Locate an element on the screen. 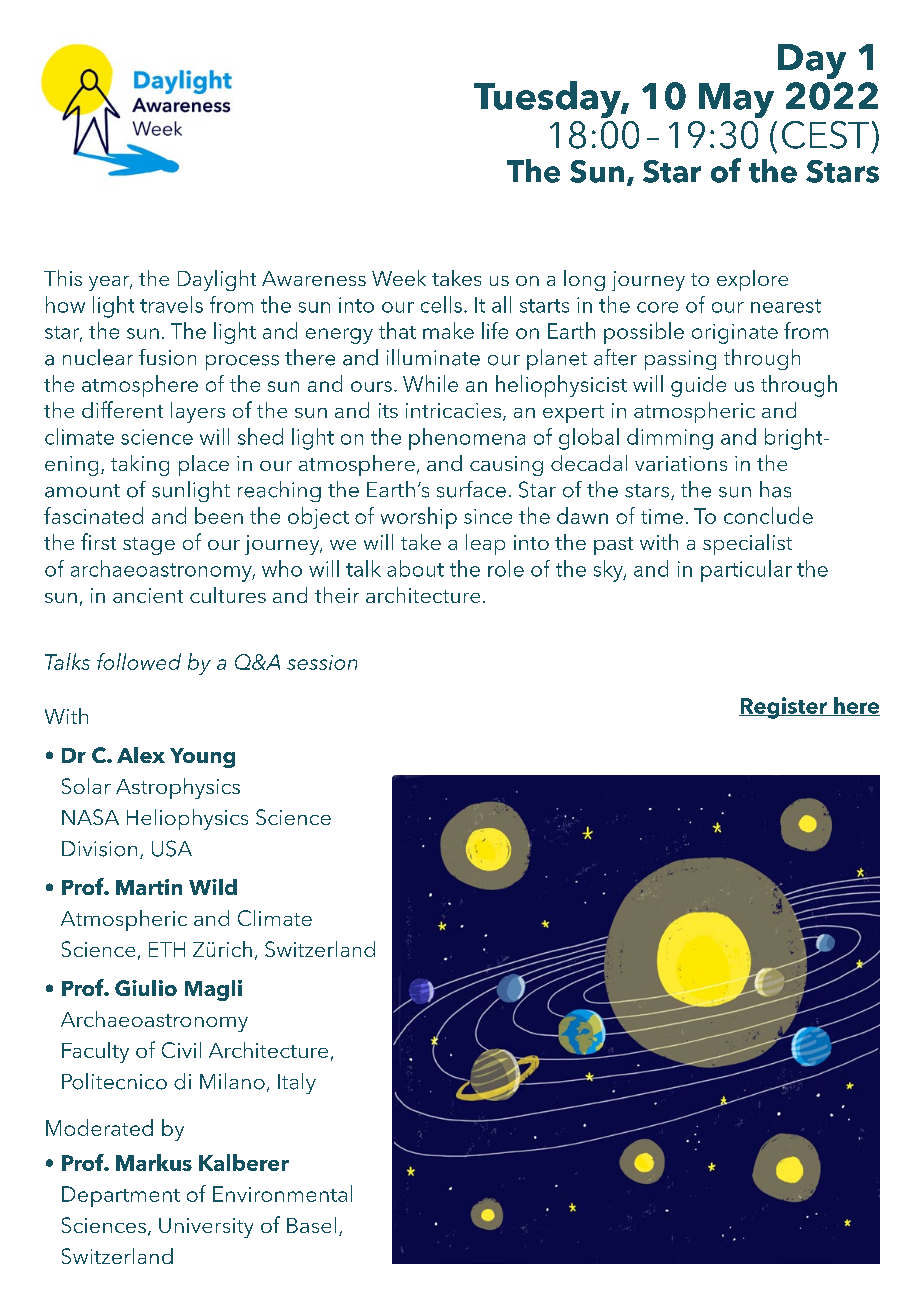  session is located at coordinates (322, 662).
